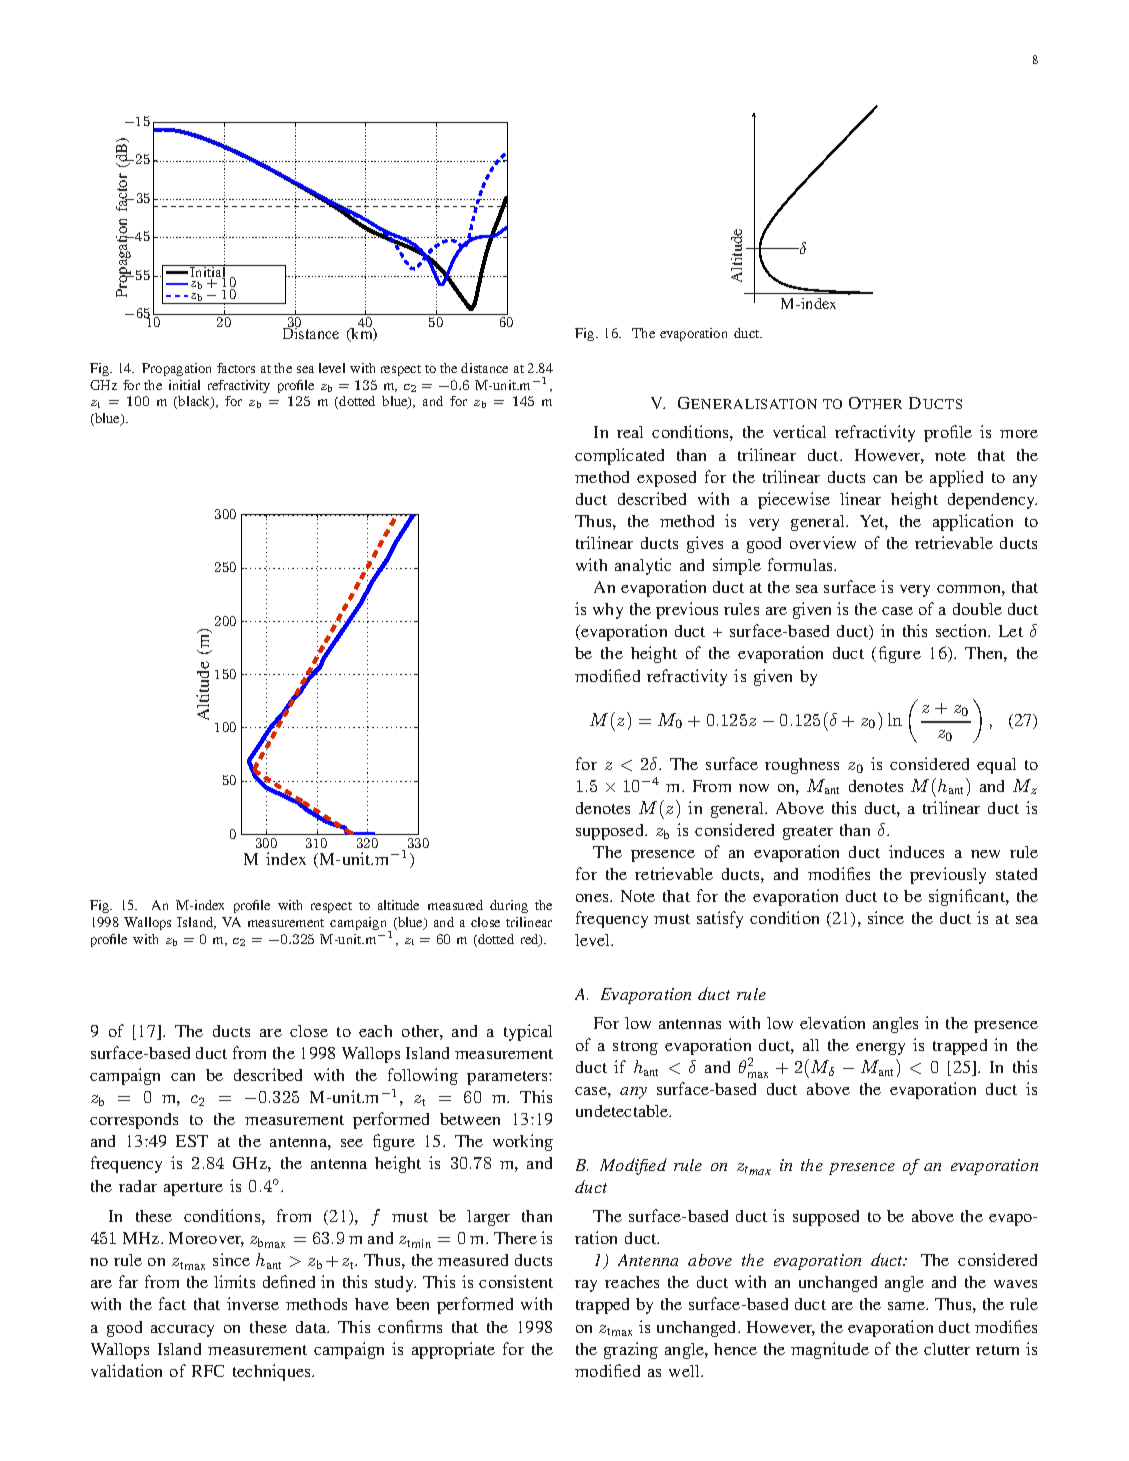  What do you see at coordinates (916, 851) in the document?
I see `induces` at bounding box center [916, 851].
